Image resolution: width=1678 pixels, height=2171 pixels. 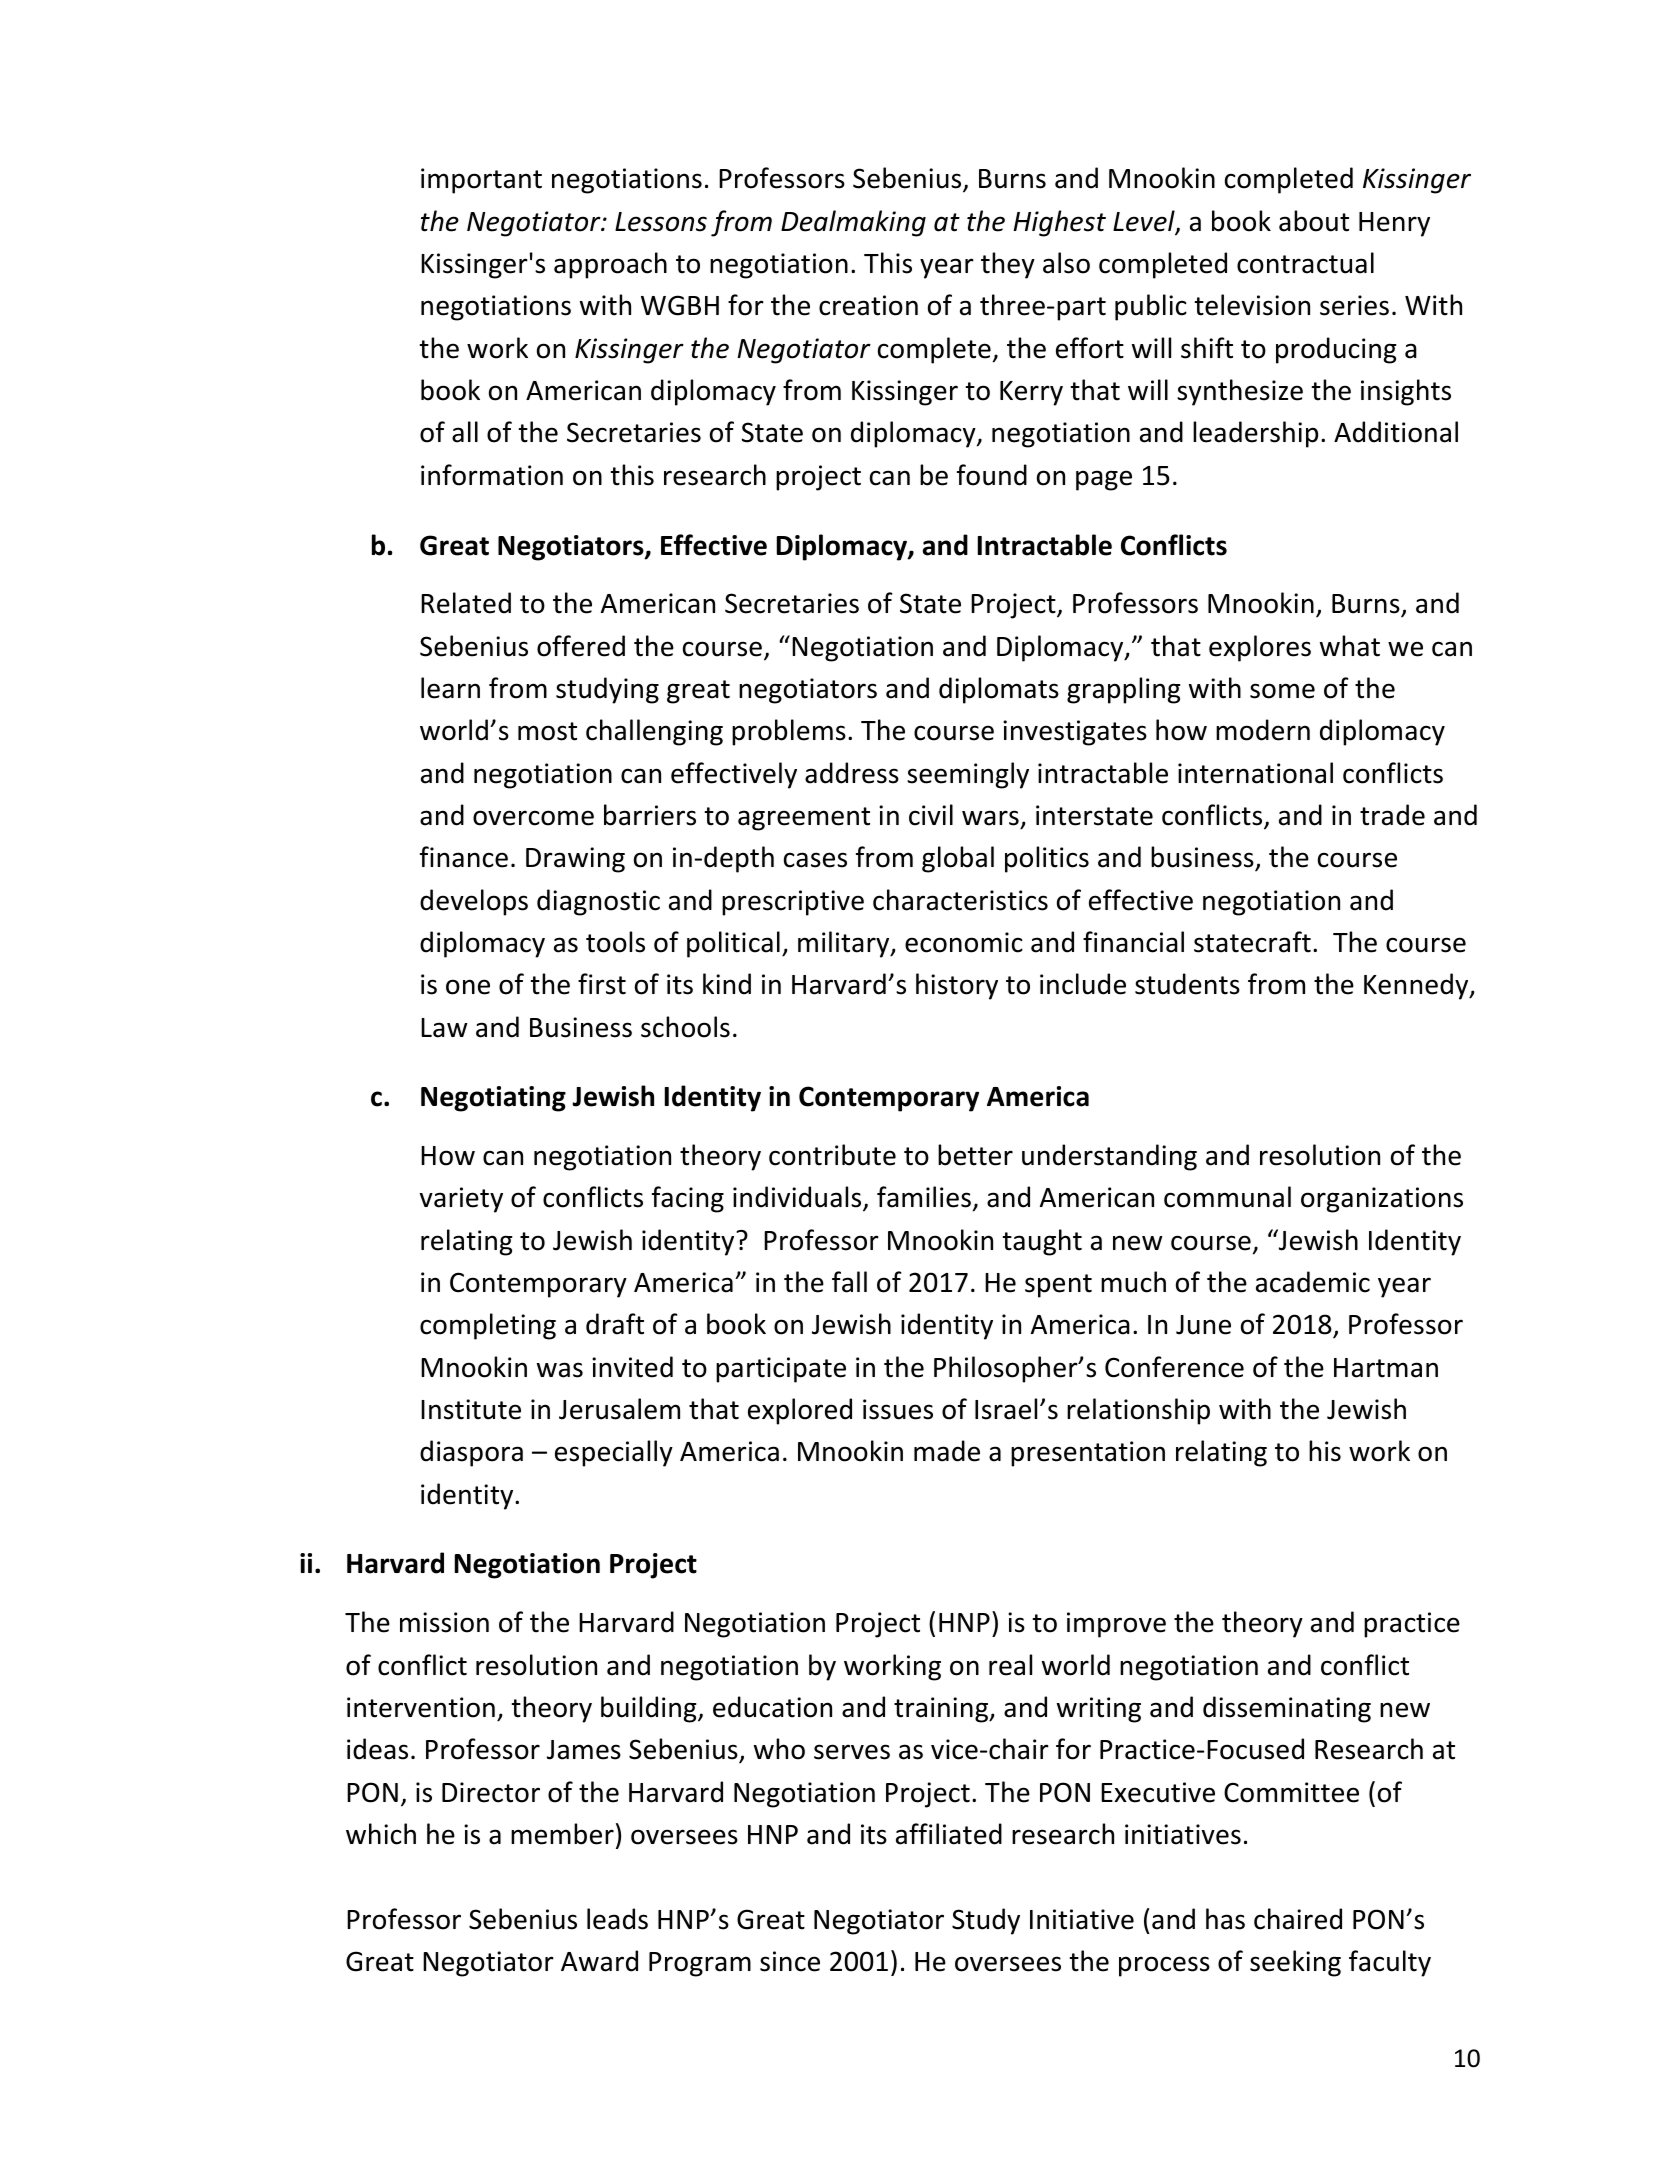 What do you see at coordinates (481, 181) in the document?
I see `important` at bounding box center [481, 181].
